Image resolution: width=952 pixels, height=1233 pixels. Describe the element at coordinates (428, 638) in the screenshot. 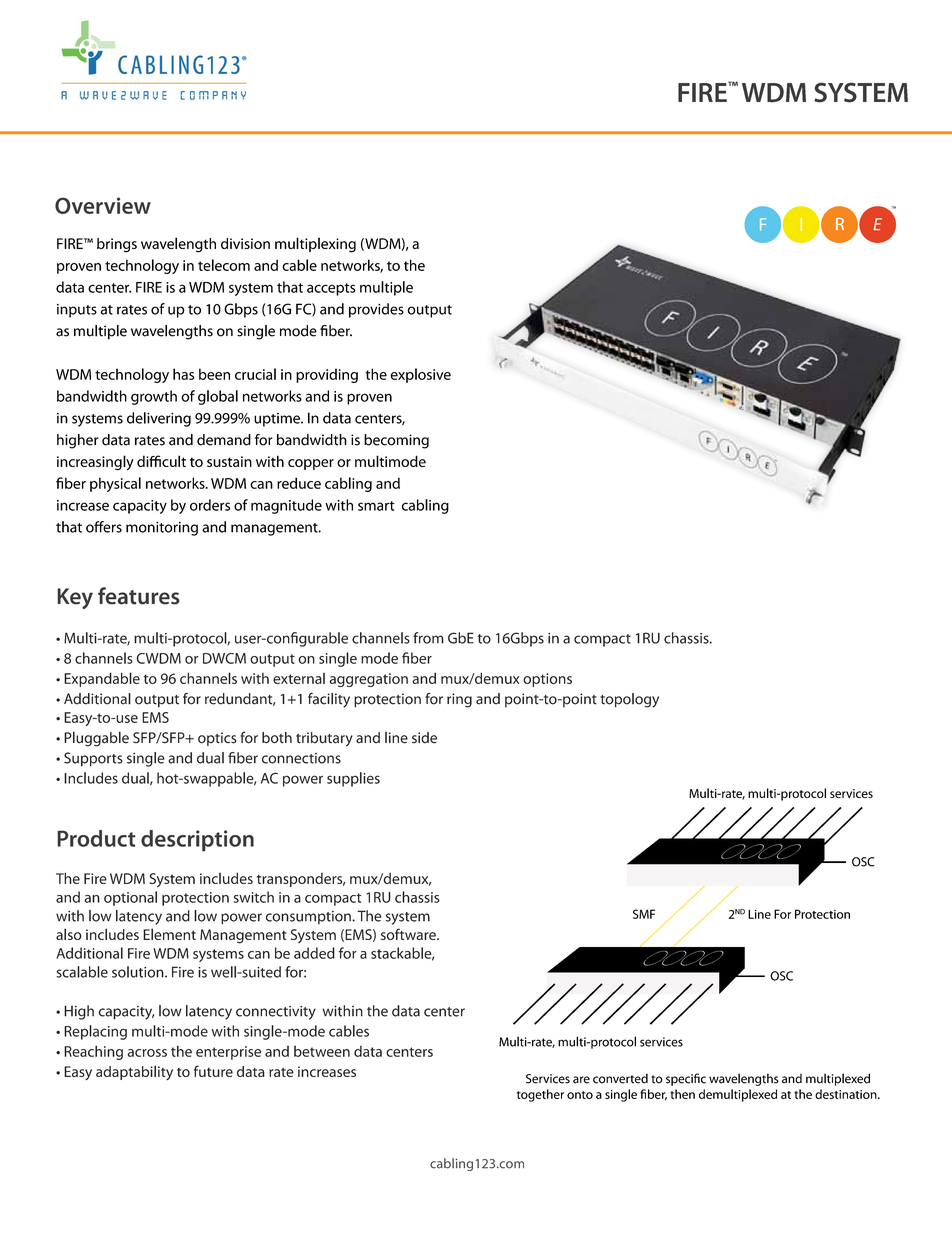

I see `from` at that location.
